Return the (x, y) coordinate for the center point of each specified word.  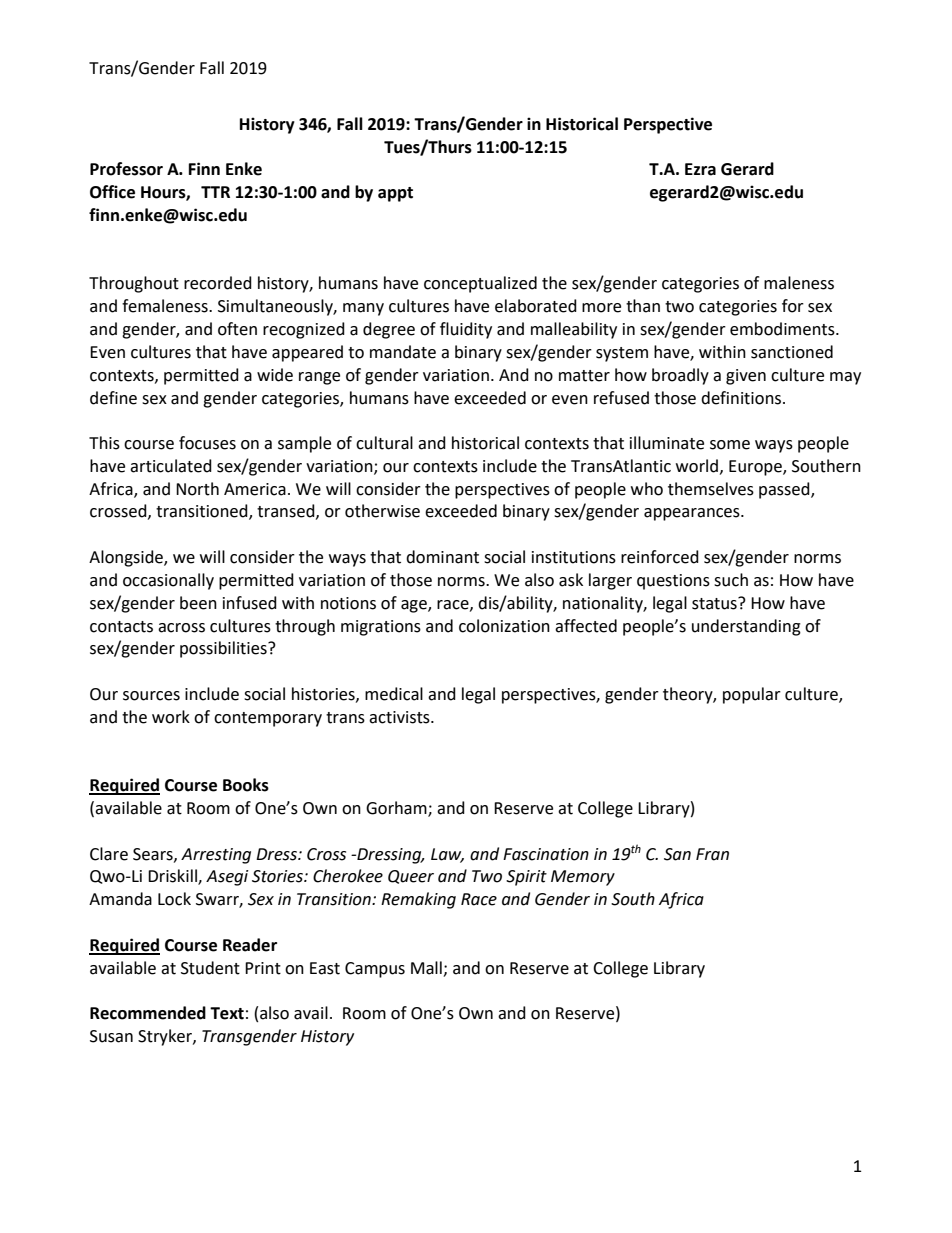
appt (395, 194)
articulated (171, 466)
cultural (384, 443)
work (171, 717)
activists (400, 717)
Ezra (700, 169)
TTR (215, 192)
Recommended (148, 1013)
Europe (756, 468)
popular (752, 695)
